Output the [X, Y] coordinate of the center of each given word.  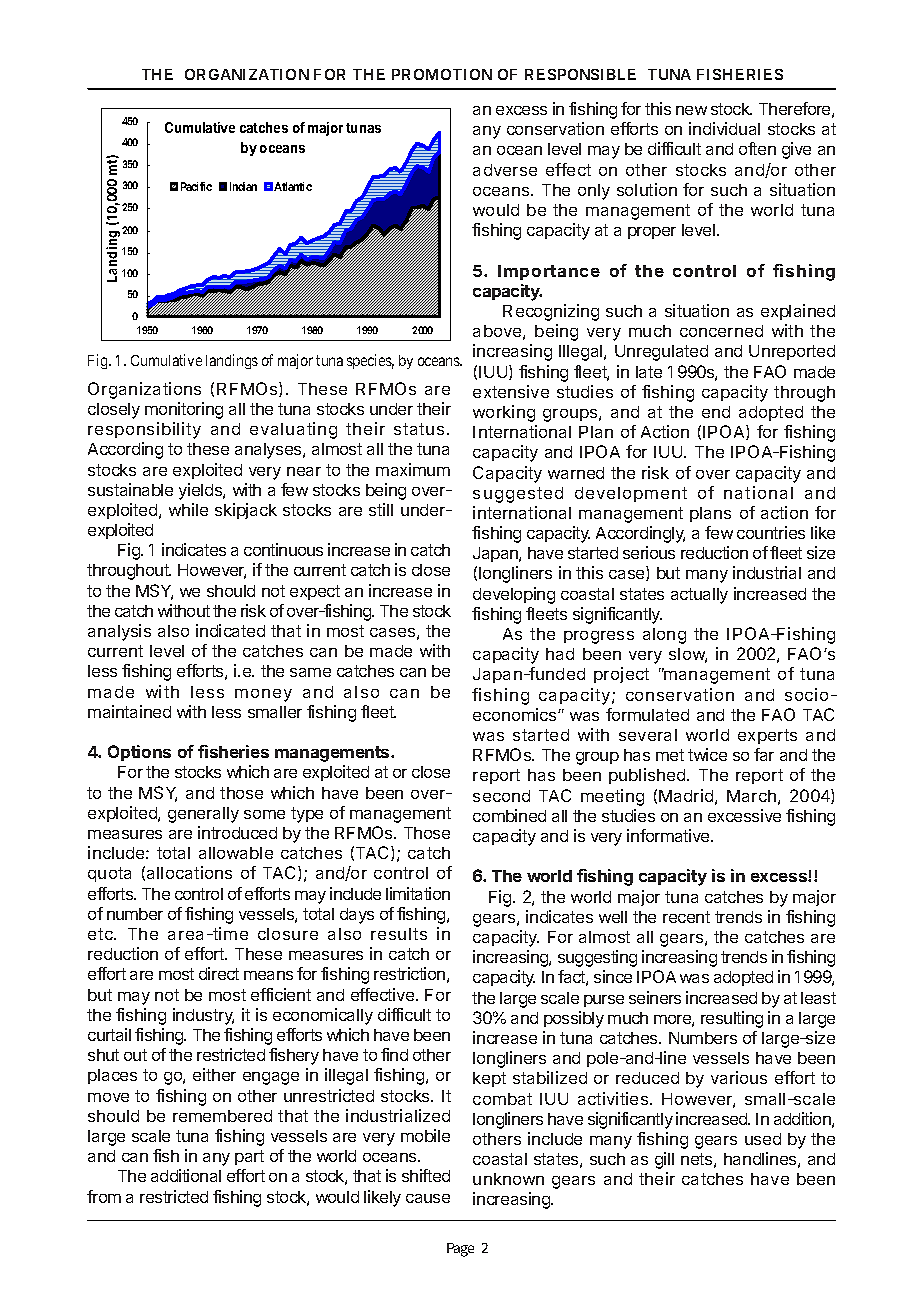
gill [664, 1160]
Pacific [196, 186]
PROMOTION [442, 74]
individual [724, 128]
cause [428, 1198]
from [104, 1196]
